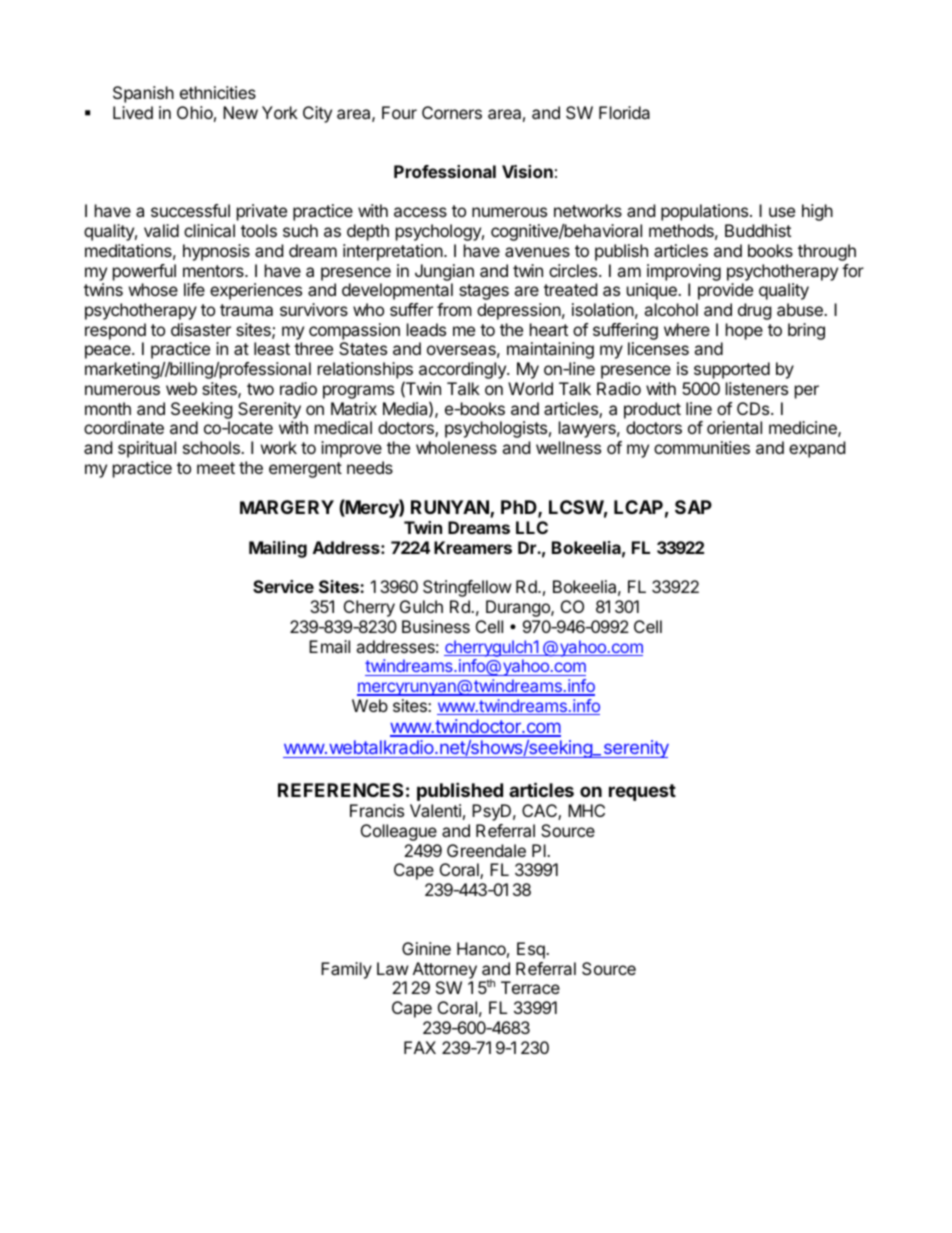 The width and height of the screenshot is (952, 1233). What do you see at coordinates (329, 646) in the screenshot?
I see `Email` at bounding box center [329, 646].
